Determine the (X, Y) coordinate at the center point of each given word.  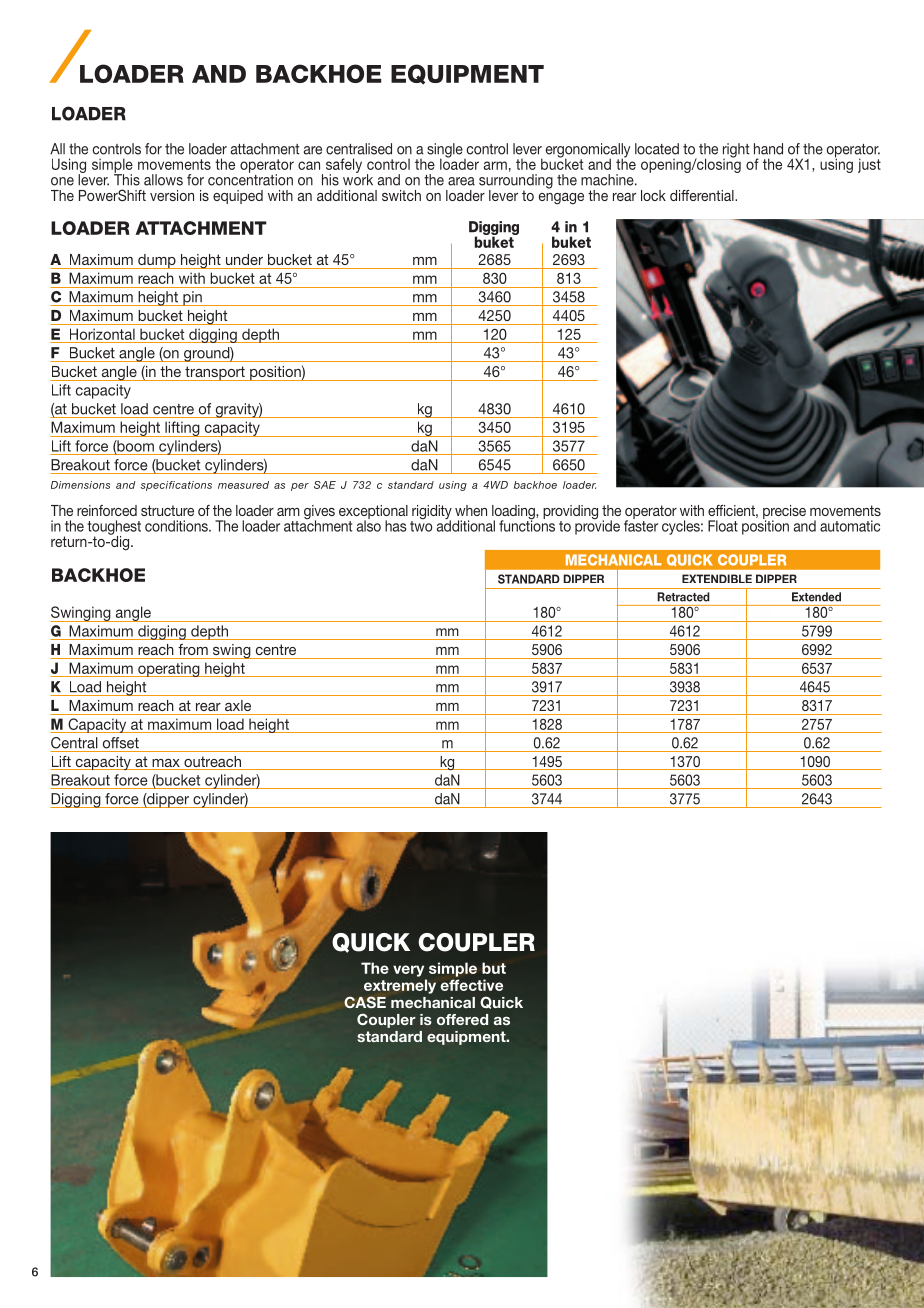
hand (768, 149)
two (421, 525)
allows (163, 180)
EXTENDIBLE (717, 578)
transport (215, 373)
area (461, 181)
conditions (177, 526)
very (408, 971)
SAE (325, 485)
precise (784, 513)
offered (462, 1019)
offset (121, 743)
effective (471, 985)
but (494, 968)
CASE (365, 1002)
